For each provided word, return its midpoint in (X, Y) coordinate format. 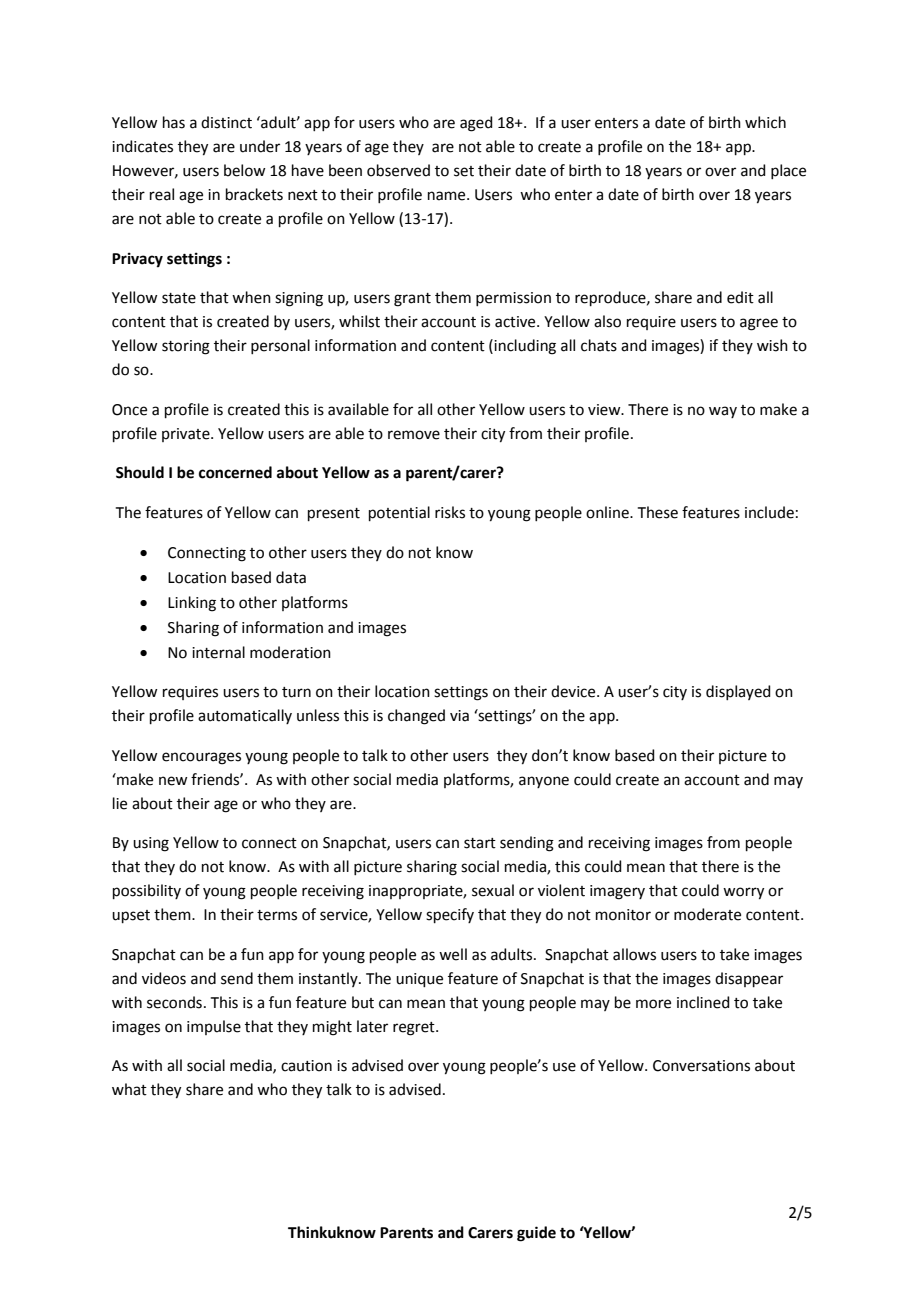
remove (414, 435)
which (765, 122)
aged (476, 124)
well (453, 954)
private (187, 435)
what (129, 1089)
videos (164, 978)
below (244, 170)
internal (218, 652)
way (723, 412)
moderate (707, 914)
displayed (738, 692)
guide (536, 1234)
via (459, 716)
